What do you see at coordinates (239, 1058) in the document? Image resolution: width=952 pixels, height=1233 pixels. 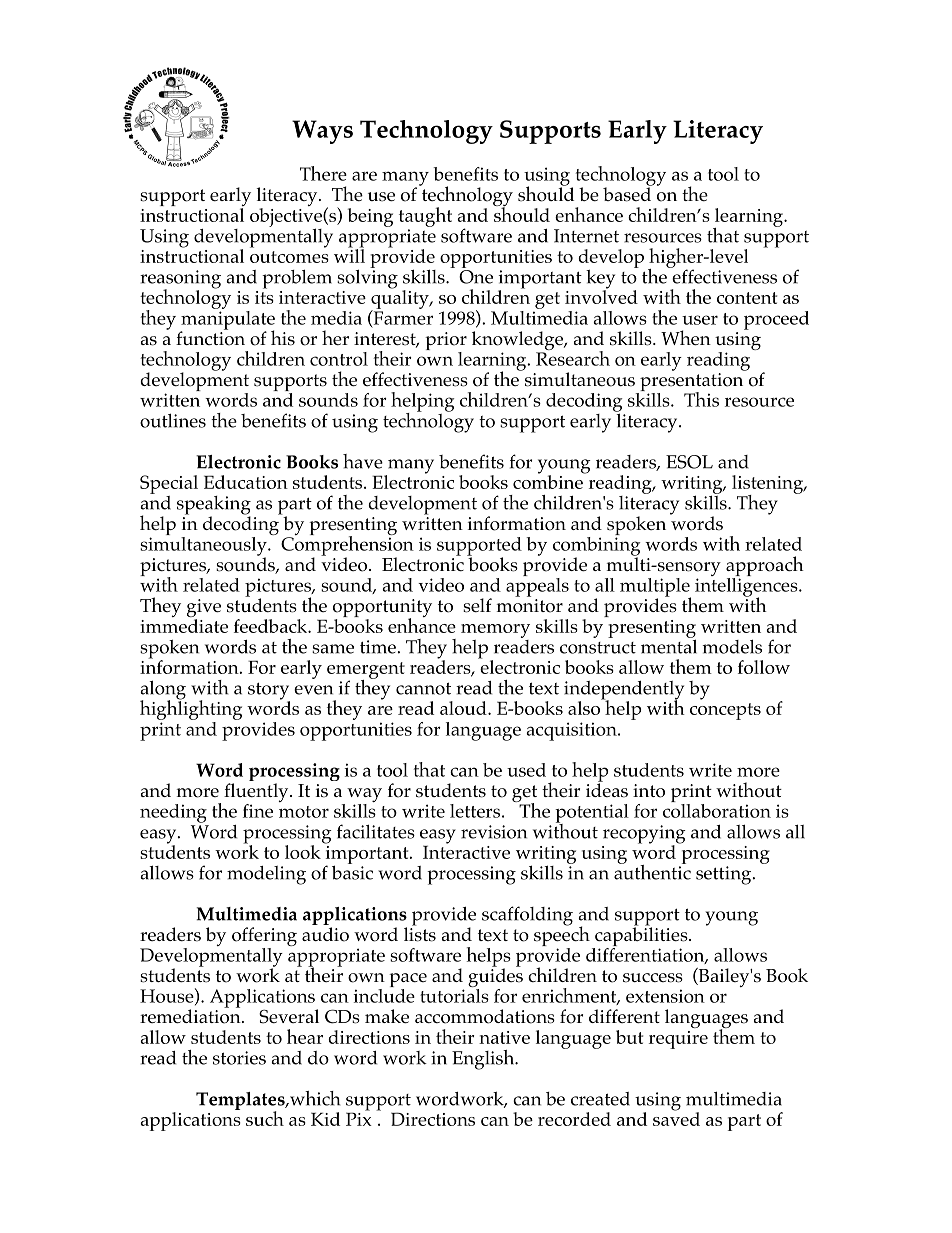 I see `stories` at bounding box center [239, 1058].
